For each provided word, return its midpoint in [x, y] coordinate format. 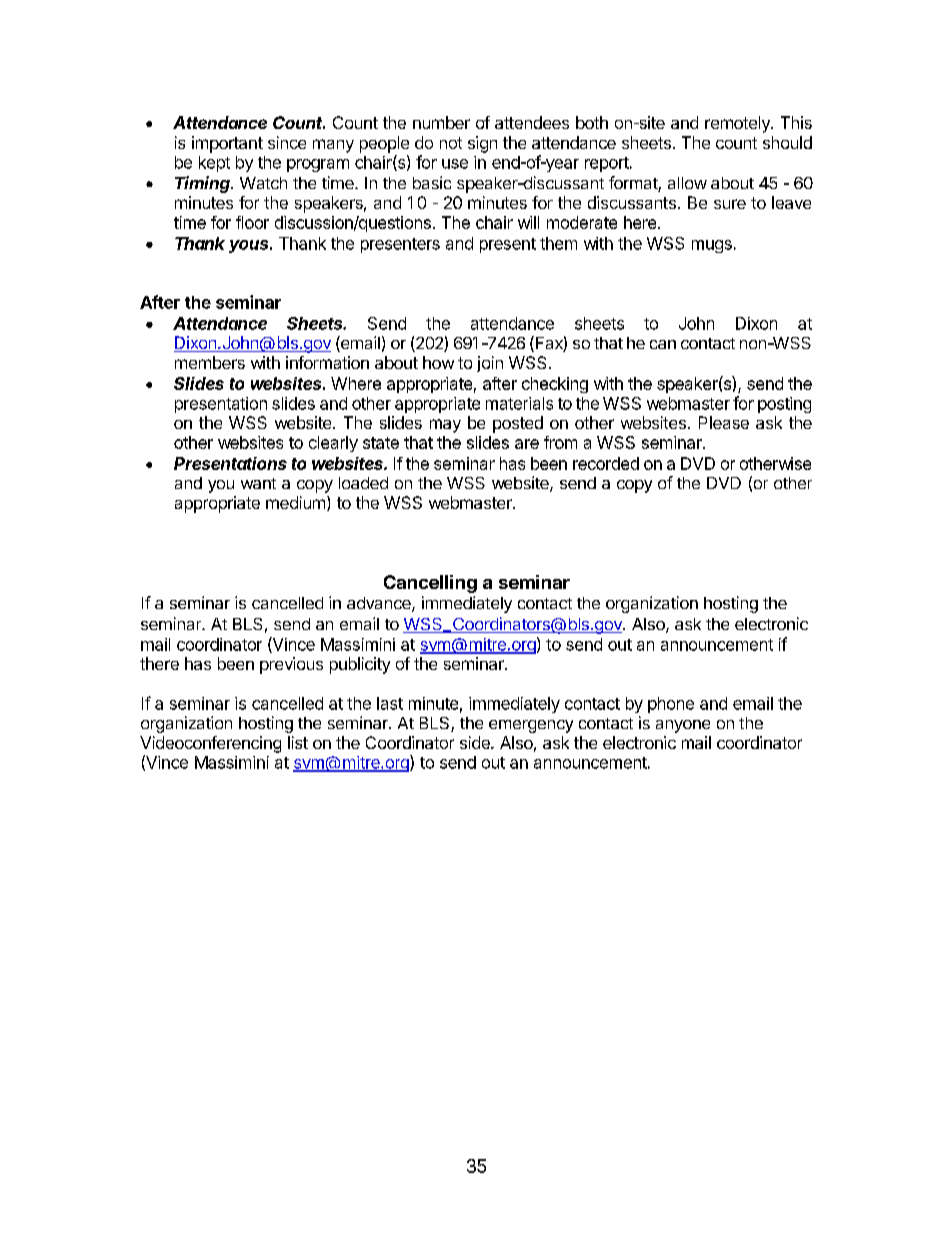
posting [784, 405]
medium [295, 502]
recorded [606, 463]
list [298, 742]
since [287, 142]
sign [482, 144]
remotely [738, 124]
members [210, 362]
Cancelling [430, 584]
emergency [531, 726]
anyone [683, 726]
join [490, 364]
